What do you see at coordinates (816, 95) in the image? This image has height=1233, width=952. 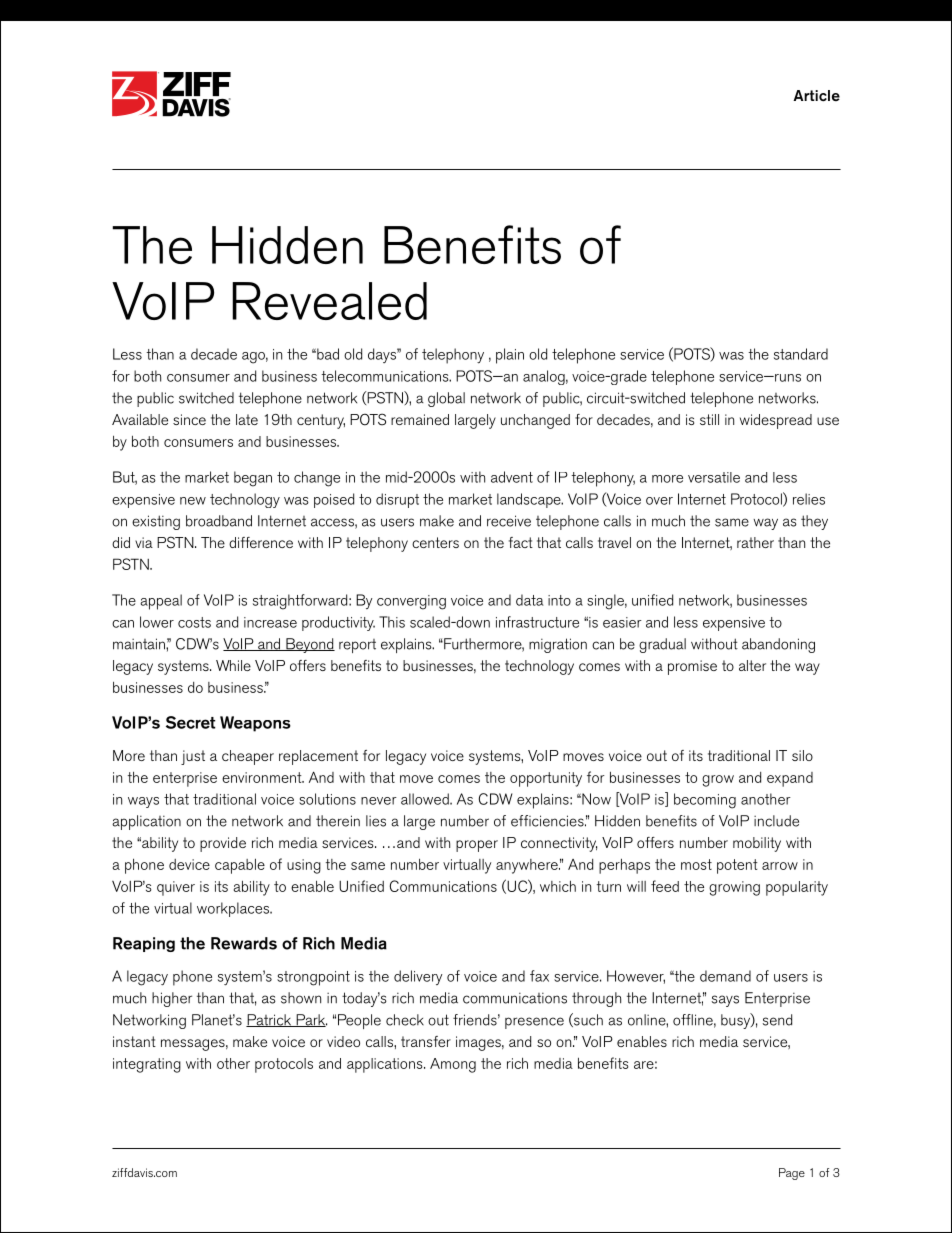 I see `Article` at bounding box center [816, 95].
